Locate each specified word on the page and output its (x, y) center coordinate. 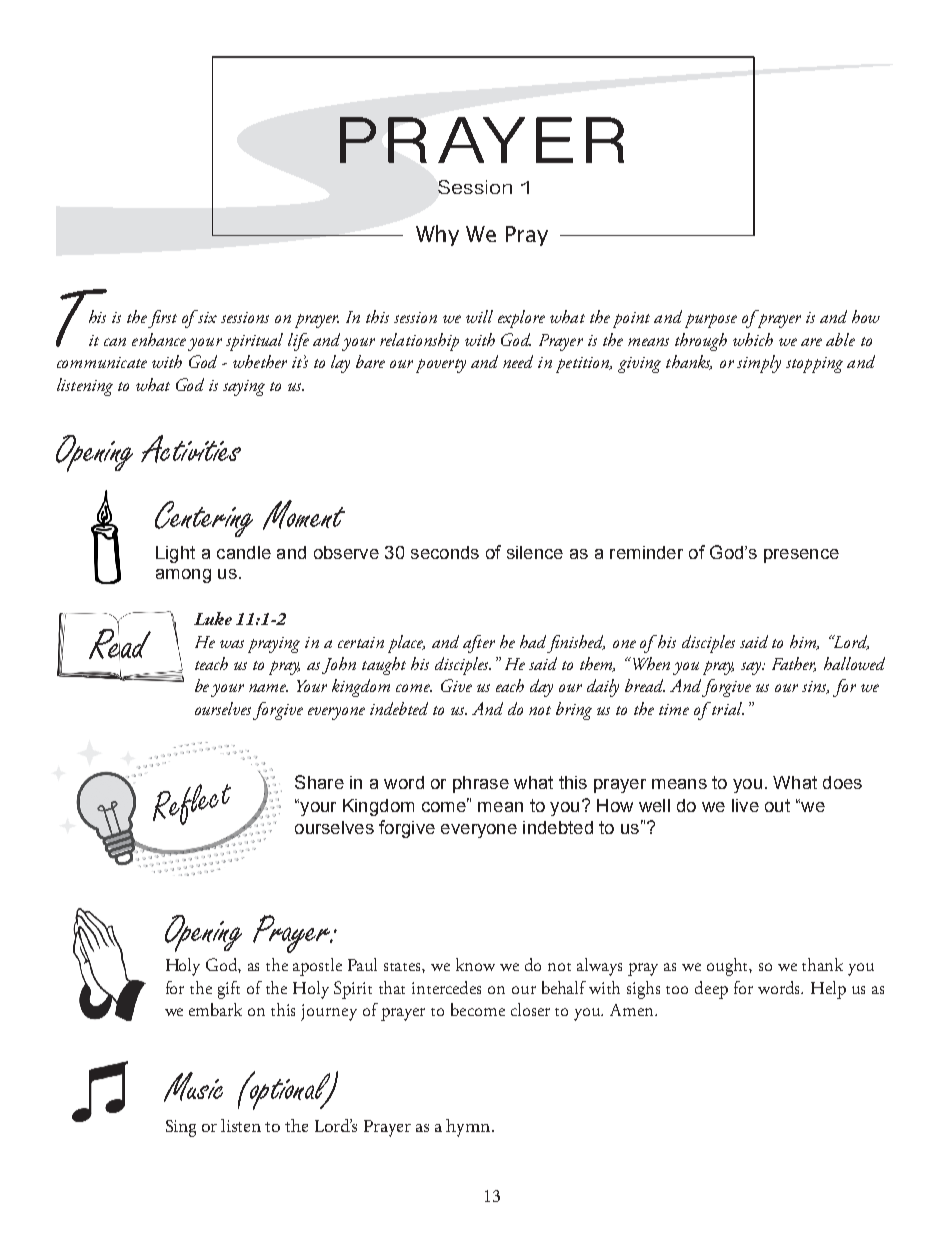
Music (193, 1087)
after (479, 644)
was (232, 644)
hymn (469, 1128)
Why (437, 235)
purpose (711, 321)
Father (794, 664)
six (206, 316)
